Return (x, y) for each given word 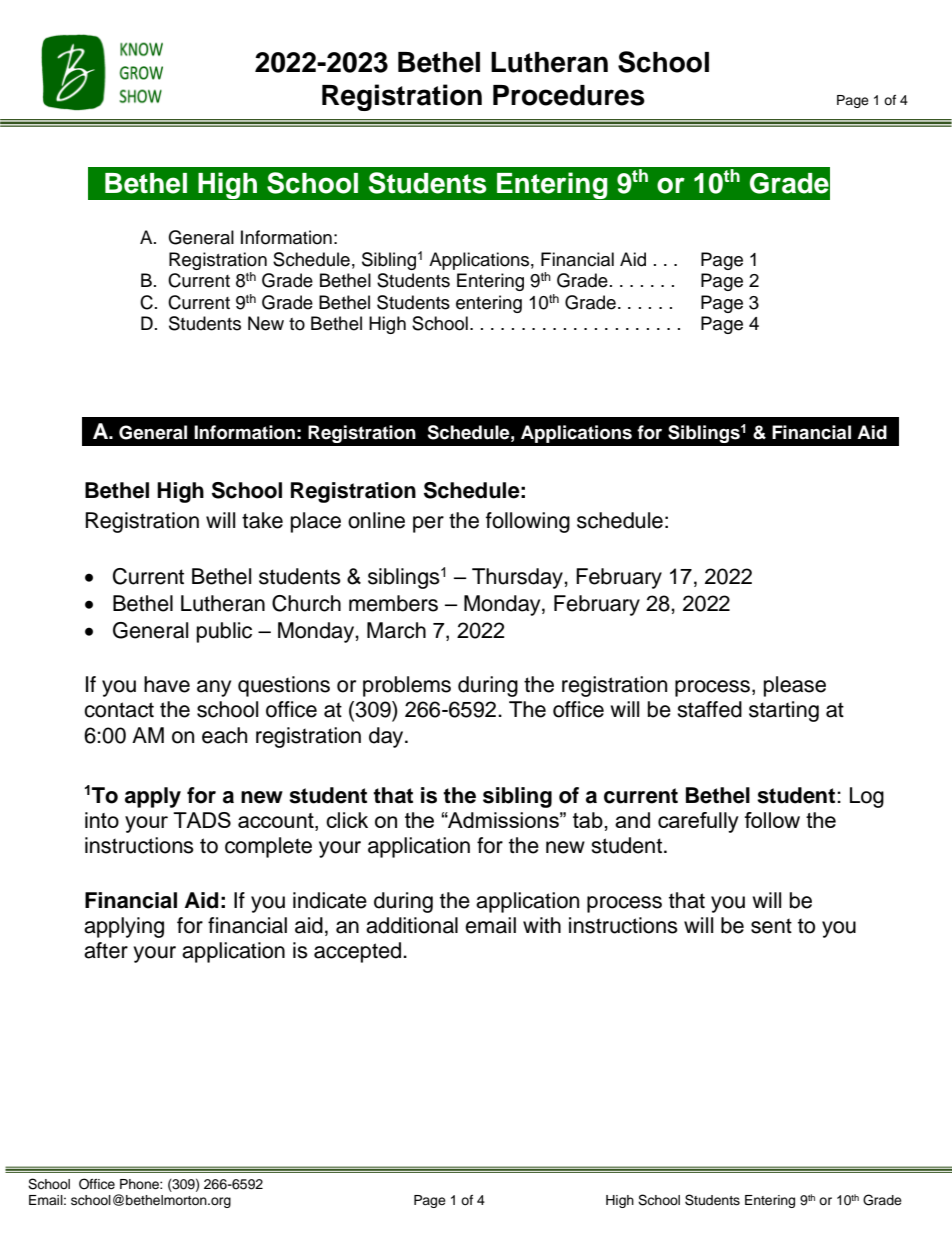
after (106, 950)
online (376, 520)
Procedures (569, 95)
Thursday (518, 578)
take (262, 520)
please (795, 686)
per (428, 524)
